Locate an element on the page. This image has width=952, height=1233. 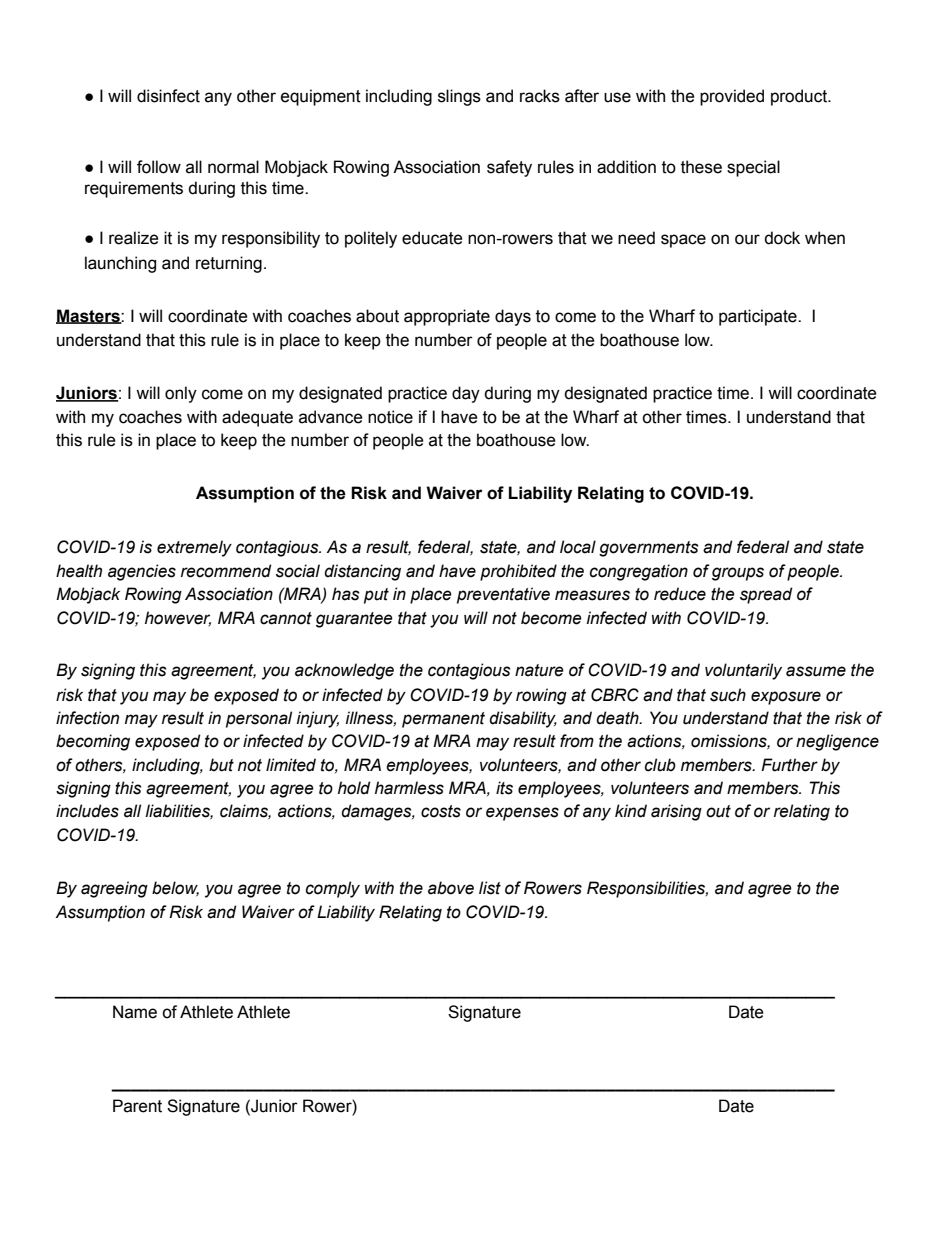
Parent is located at coordinates (137, 1106).
